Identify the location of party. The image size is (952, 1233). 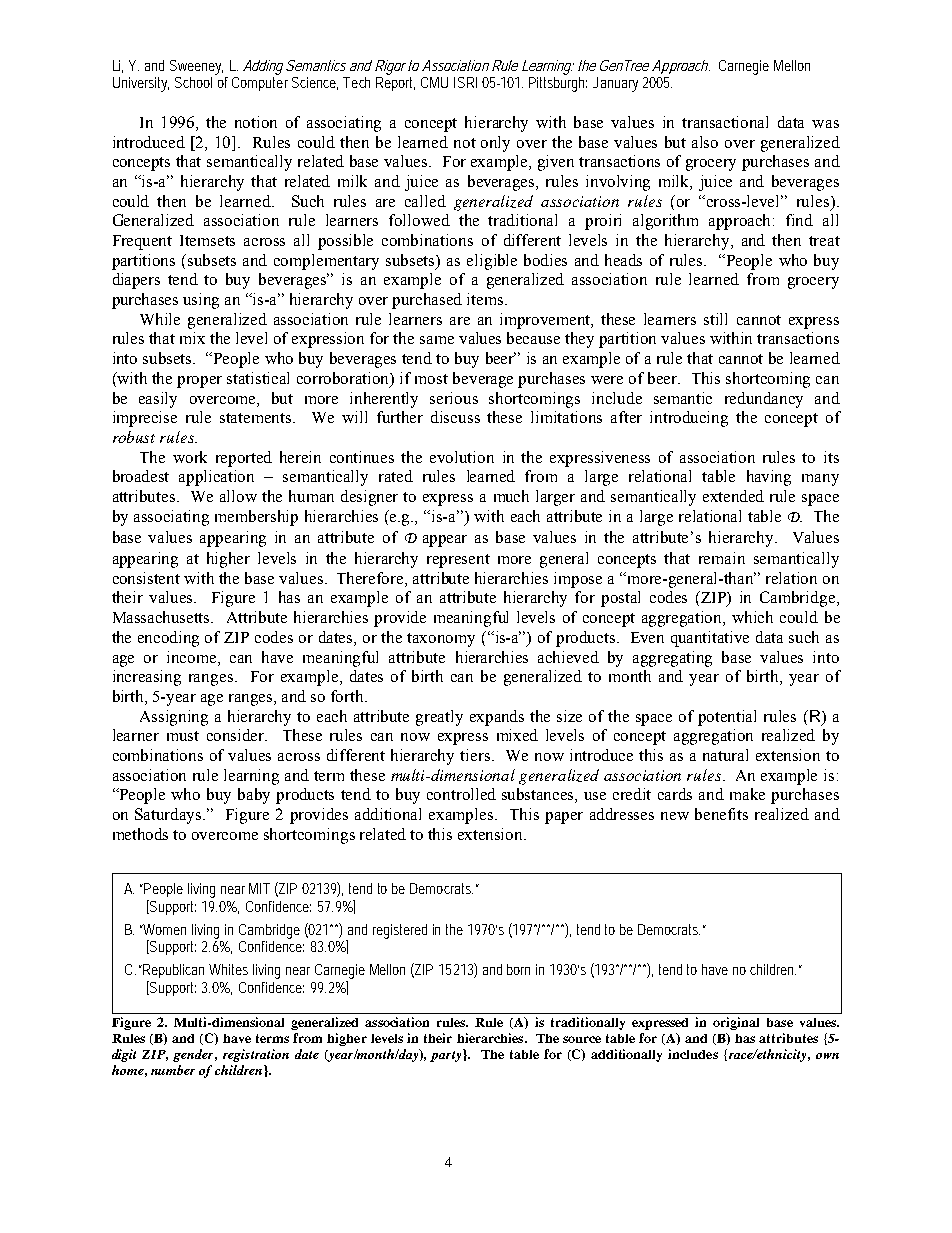
(445, 1056).
